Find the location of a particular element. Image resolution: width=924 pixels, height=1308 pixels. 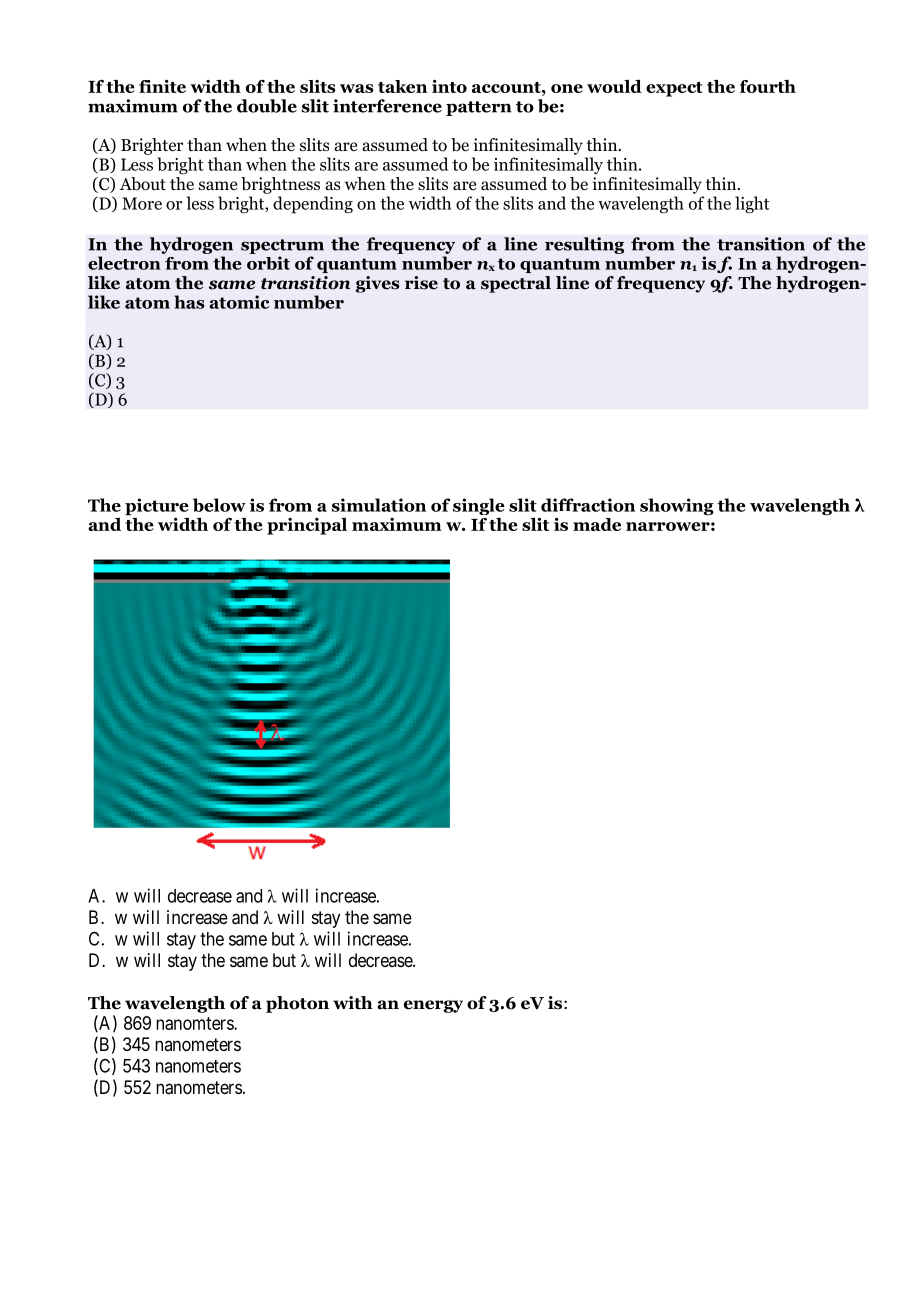

diffraction is located at coordinates (588, 505).
